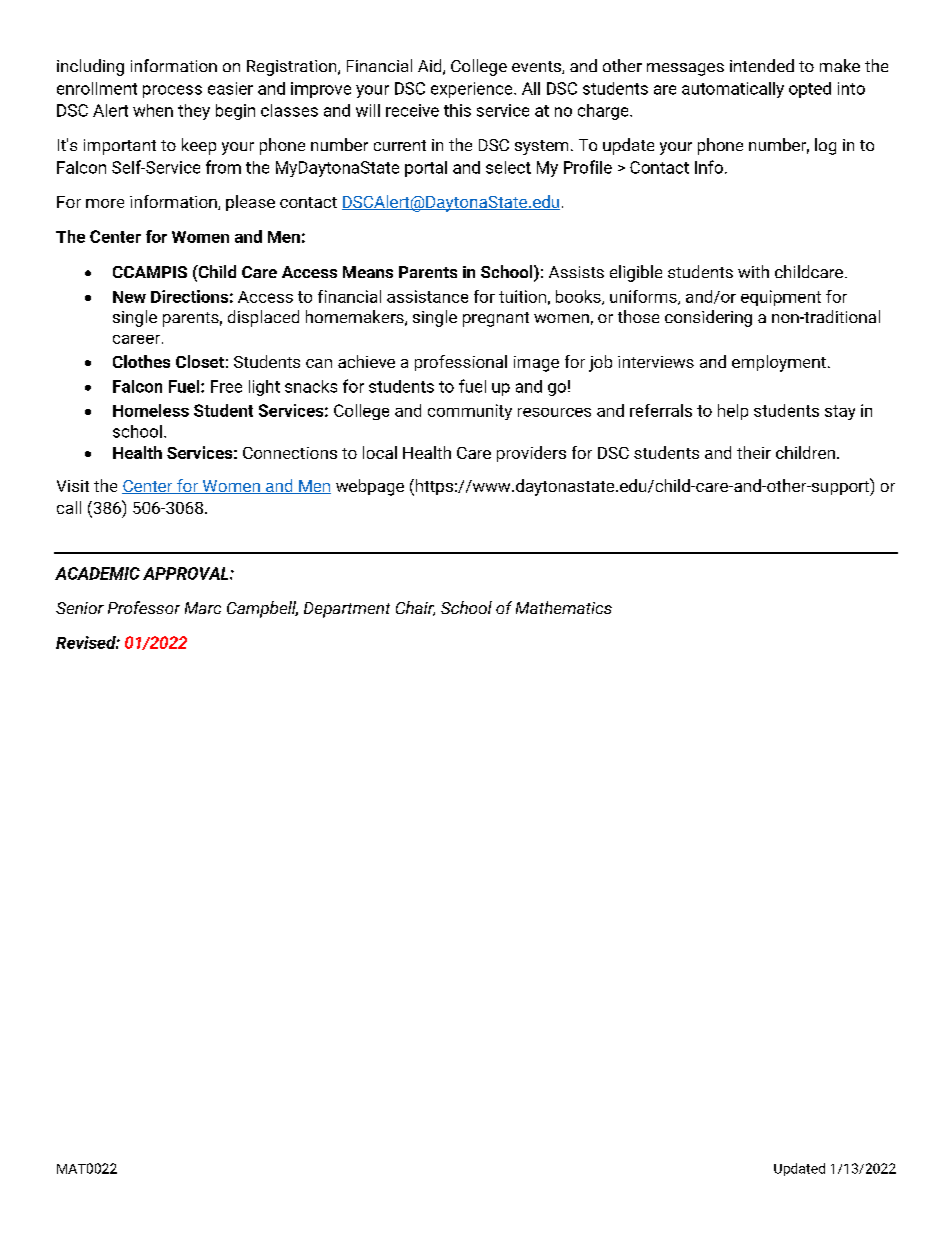  What do you see at coordinates (415, 608) in the document?
I see `Chair` at bounding box center [415, 608].
